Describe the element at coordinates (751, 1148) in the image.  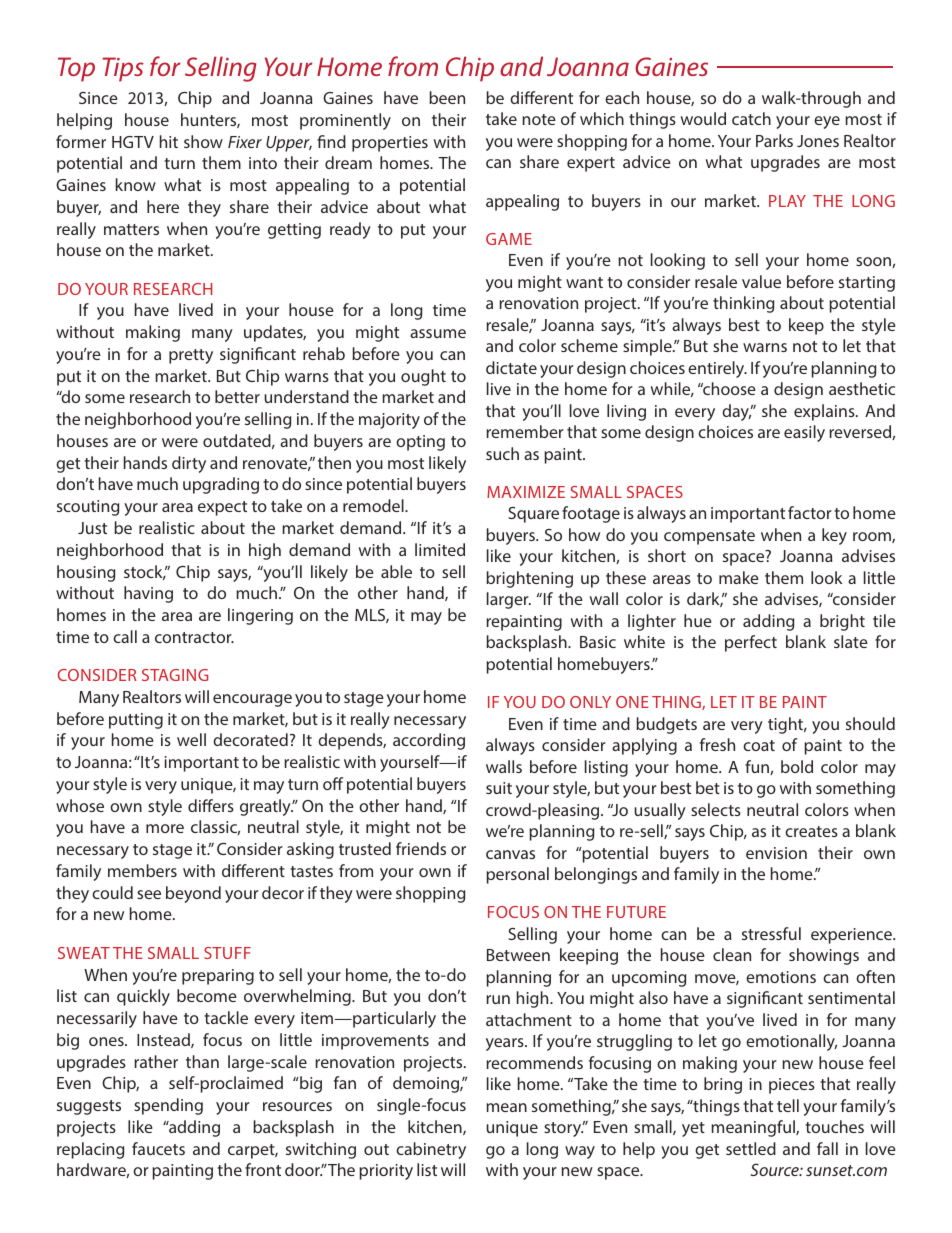
I see `settled` at that location.
